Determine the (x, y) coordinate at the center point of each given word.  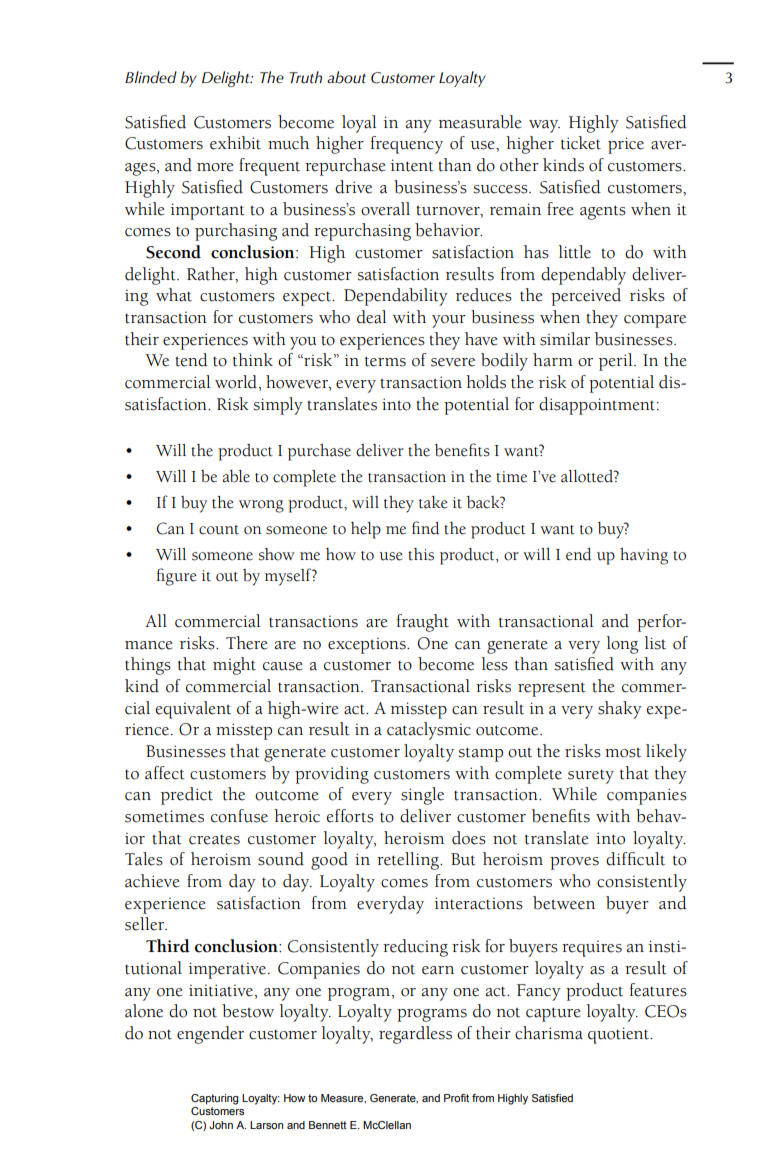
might (234, 666)
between (564, 903)
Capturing (214, 1099)
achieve (152, 881)
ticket (581, 143)
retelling (409, 861)
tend (191, 360)
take (433, 502)
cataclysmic (429, 731)
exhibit (235, 143)
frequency (407, 145)
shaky (620, 710)
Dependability (396, 297)
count (219, 530)
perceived (586, 297)
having (644, 556)
